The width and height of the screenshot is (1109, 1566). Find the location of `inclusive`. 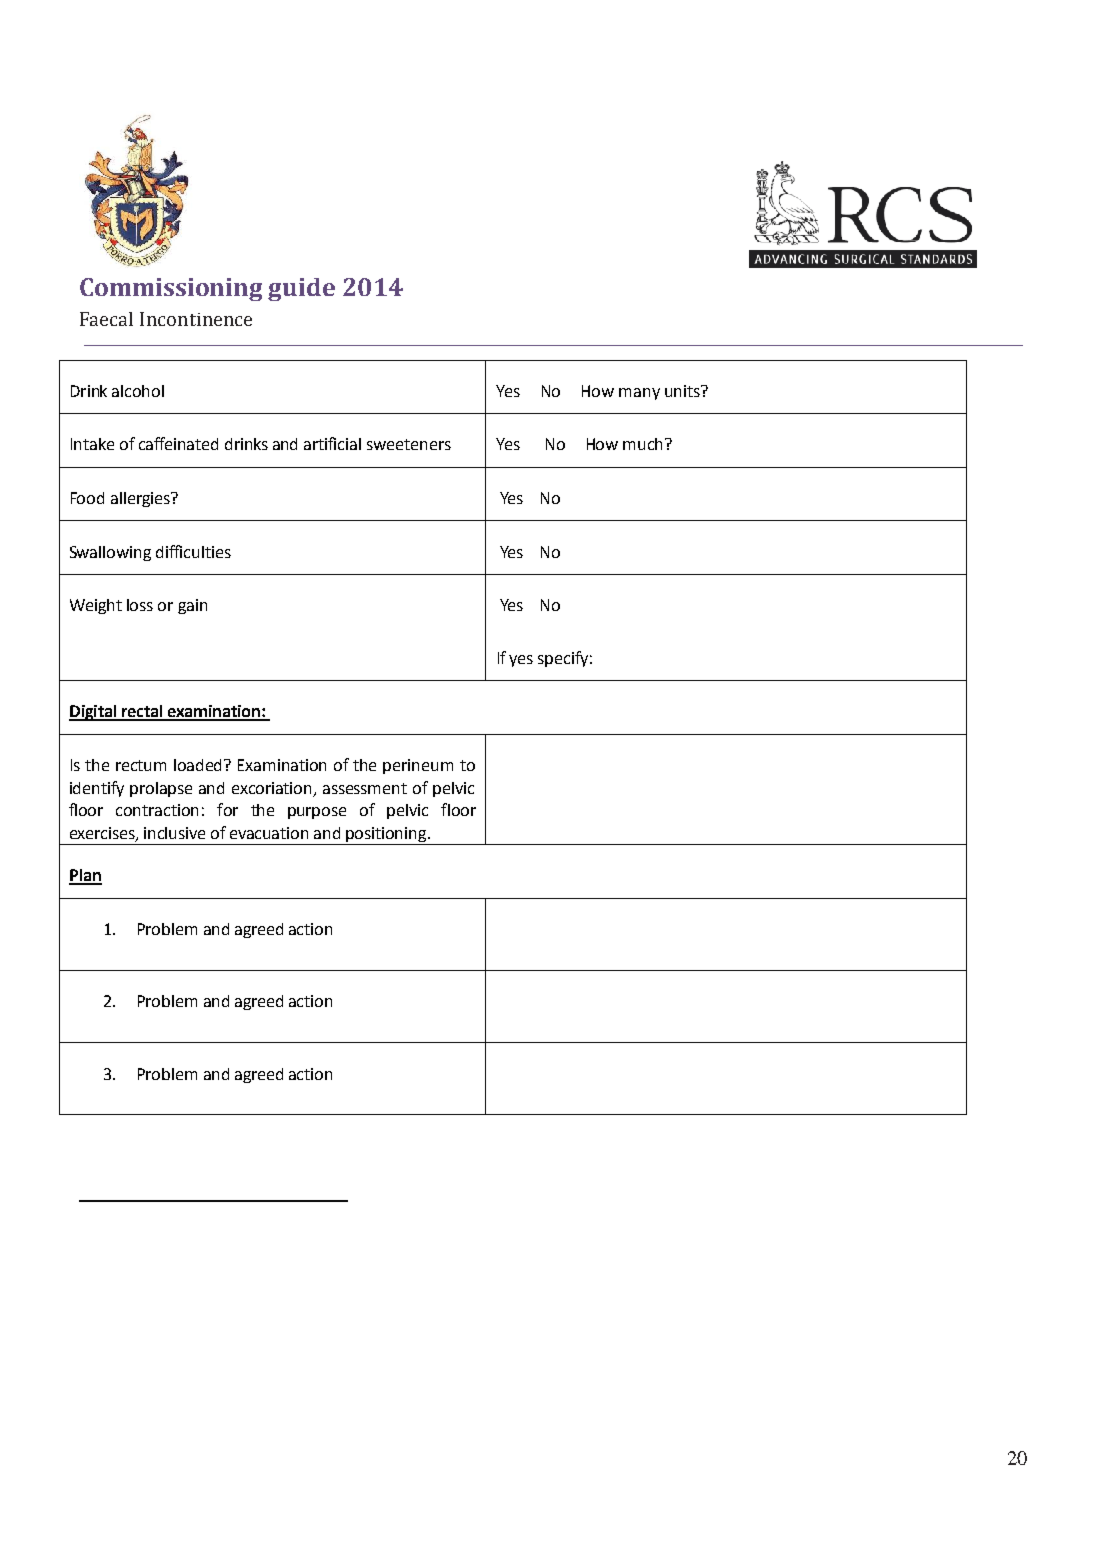

inclusive is located at coordinates (174, 833).
